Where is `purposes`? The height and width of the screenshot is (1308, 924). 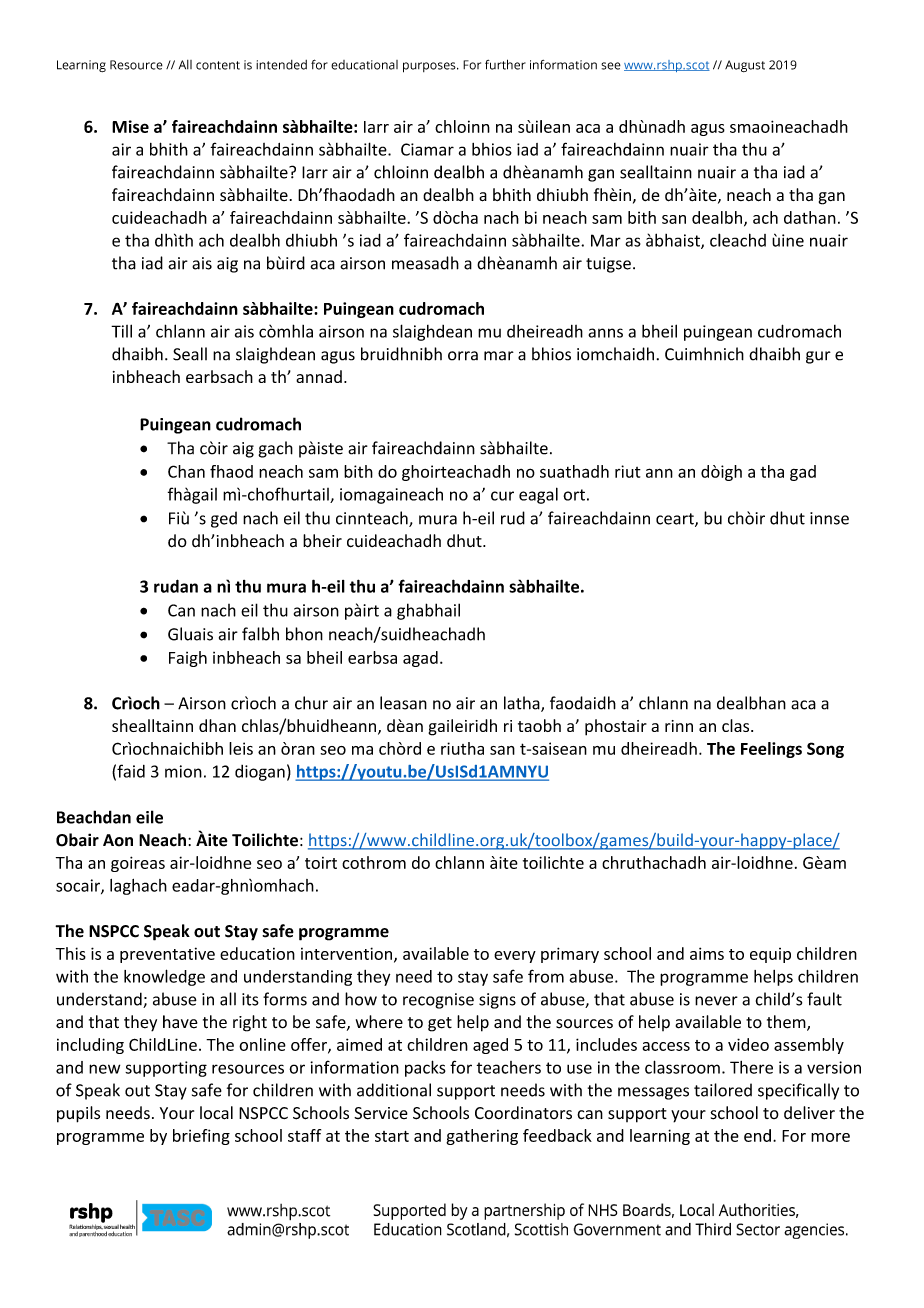 purposes is located at coordinates (430, 67).
